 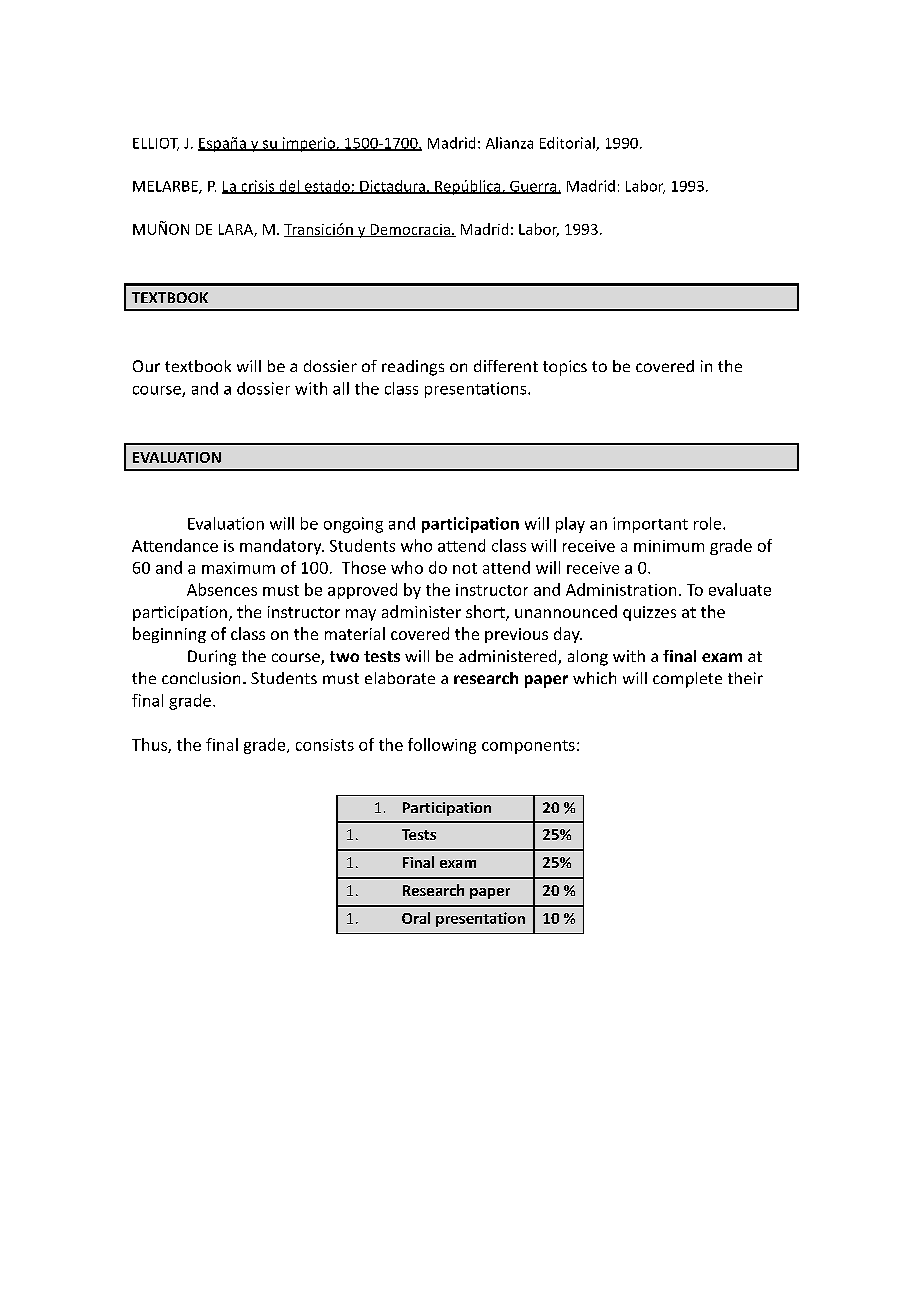 What do you see at coordinates (416, 918) in the image?
I see `Oral` at bounding box center [416, 918].
